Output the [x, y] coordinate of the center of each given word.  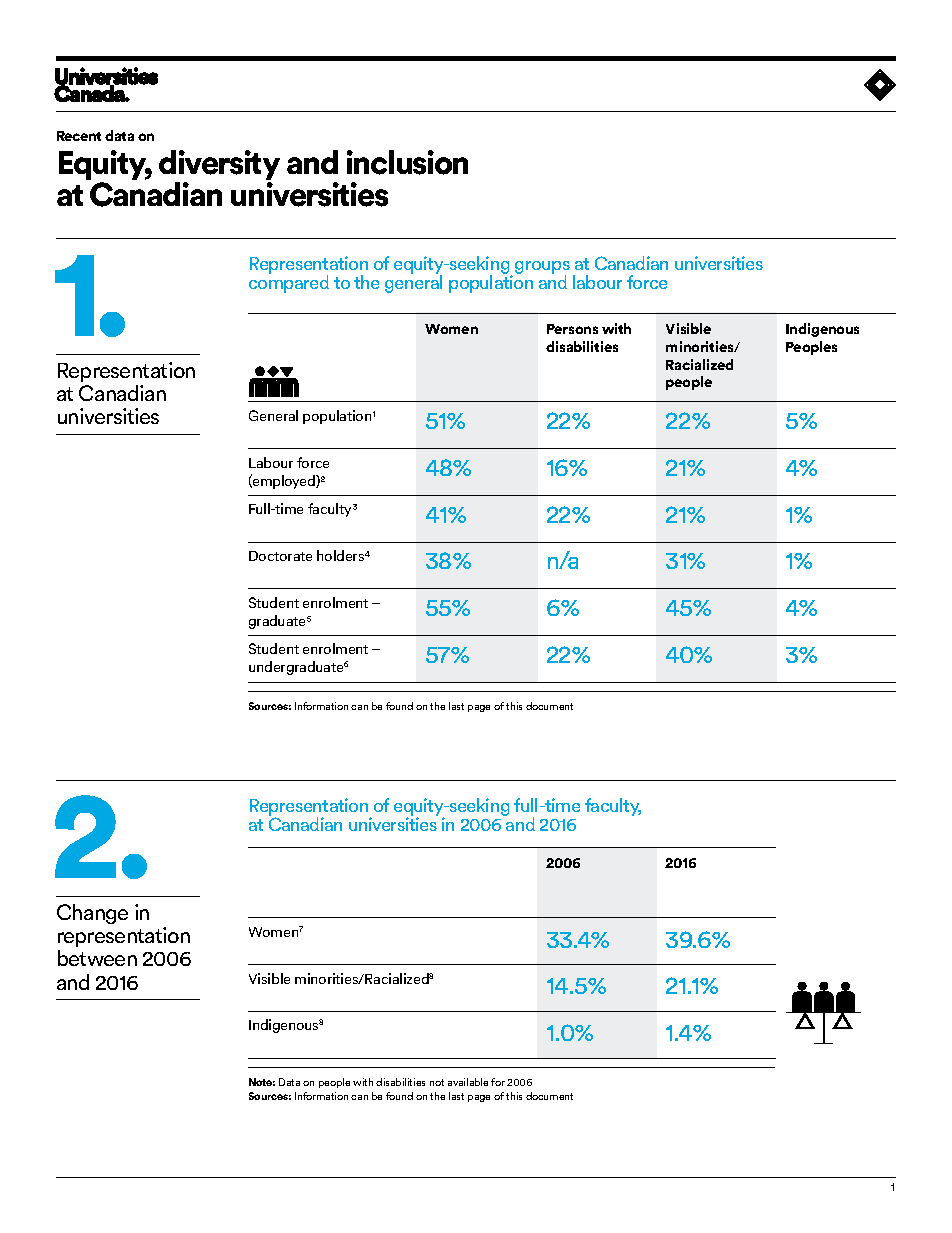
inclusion [407, 162]
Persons [572, 329]
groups [542, 269]
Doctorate [280, 556]
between [97, 958]
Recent [79, 136]
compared [289, 284]
